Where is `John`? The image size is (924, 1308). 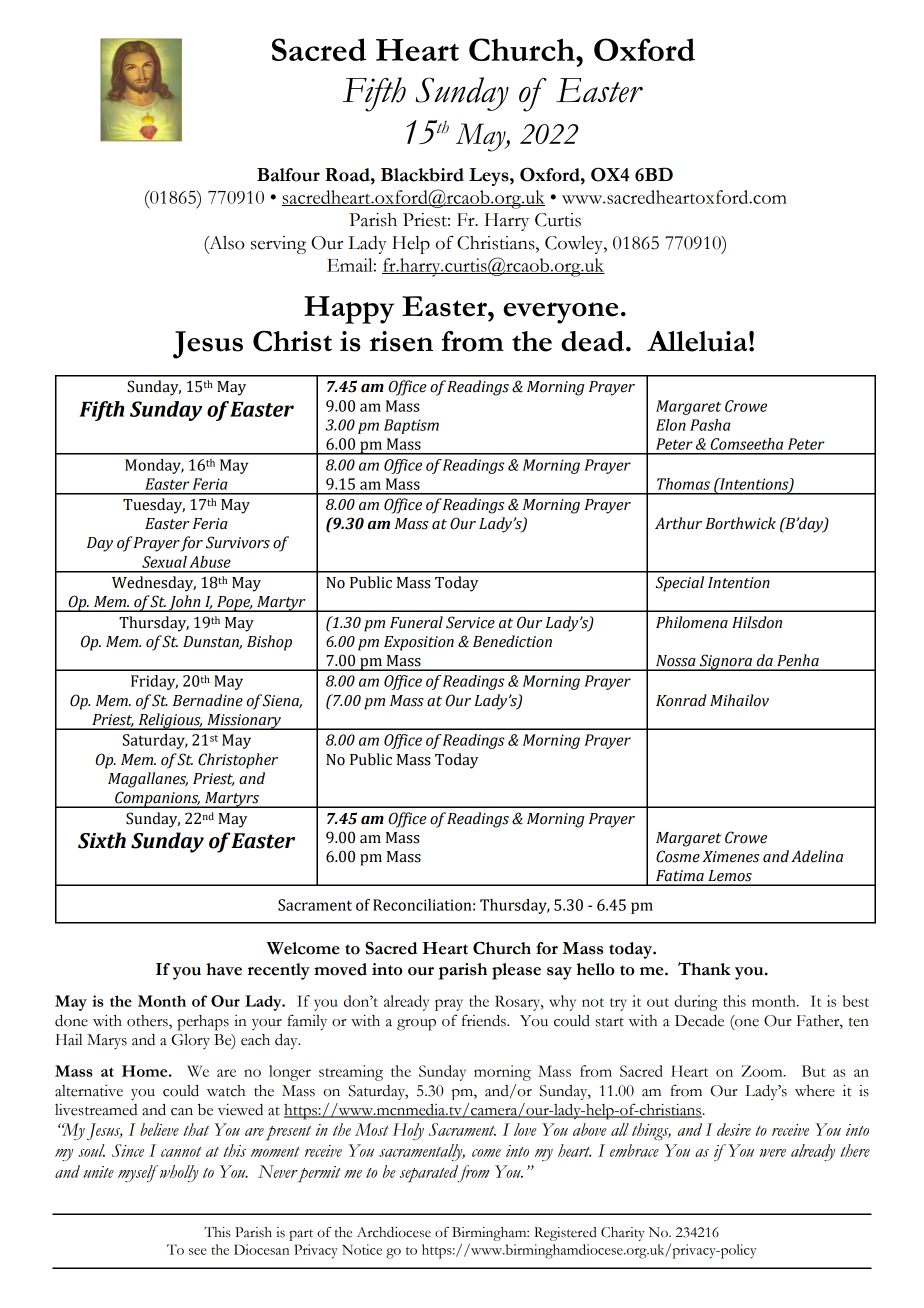 John is located at coordinates (185, 603).
